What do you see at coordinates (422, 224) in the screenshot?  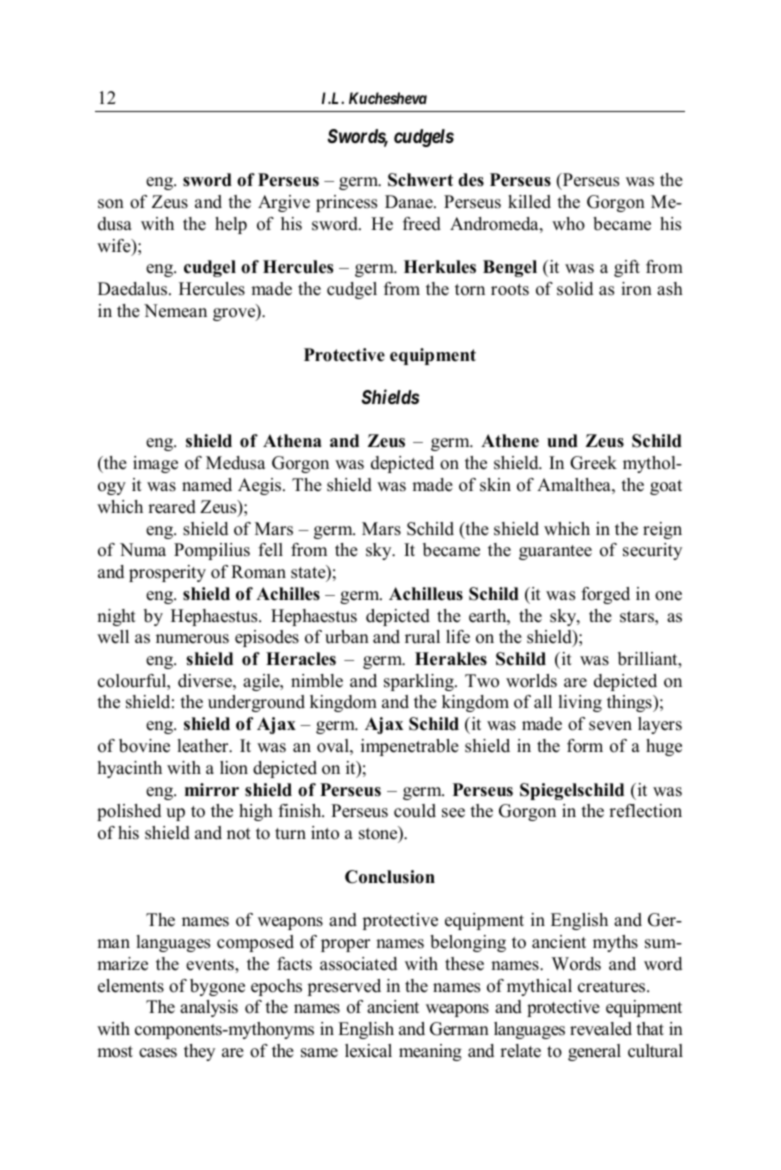 I see `freed` at bounding box center [422, 224].
